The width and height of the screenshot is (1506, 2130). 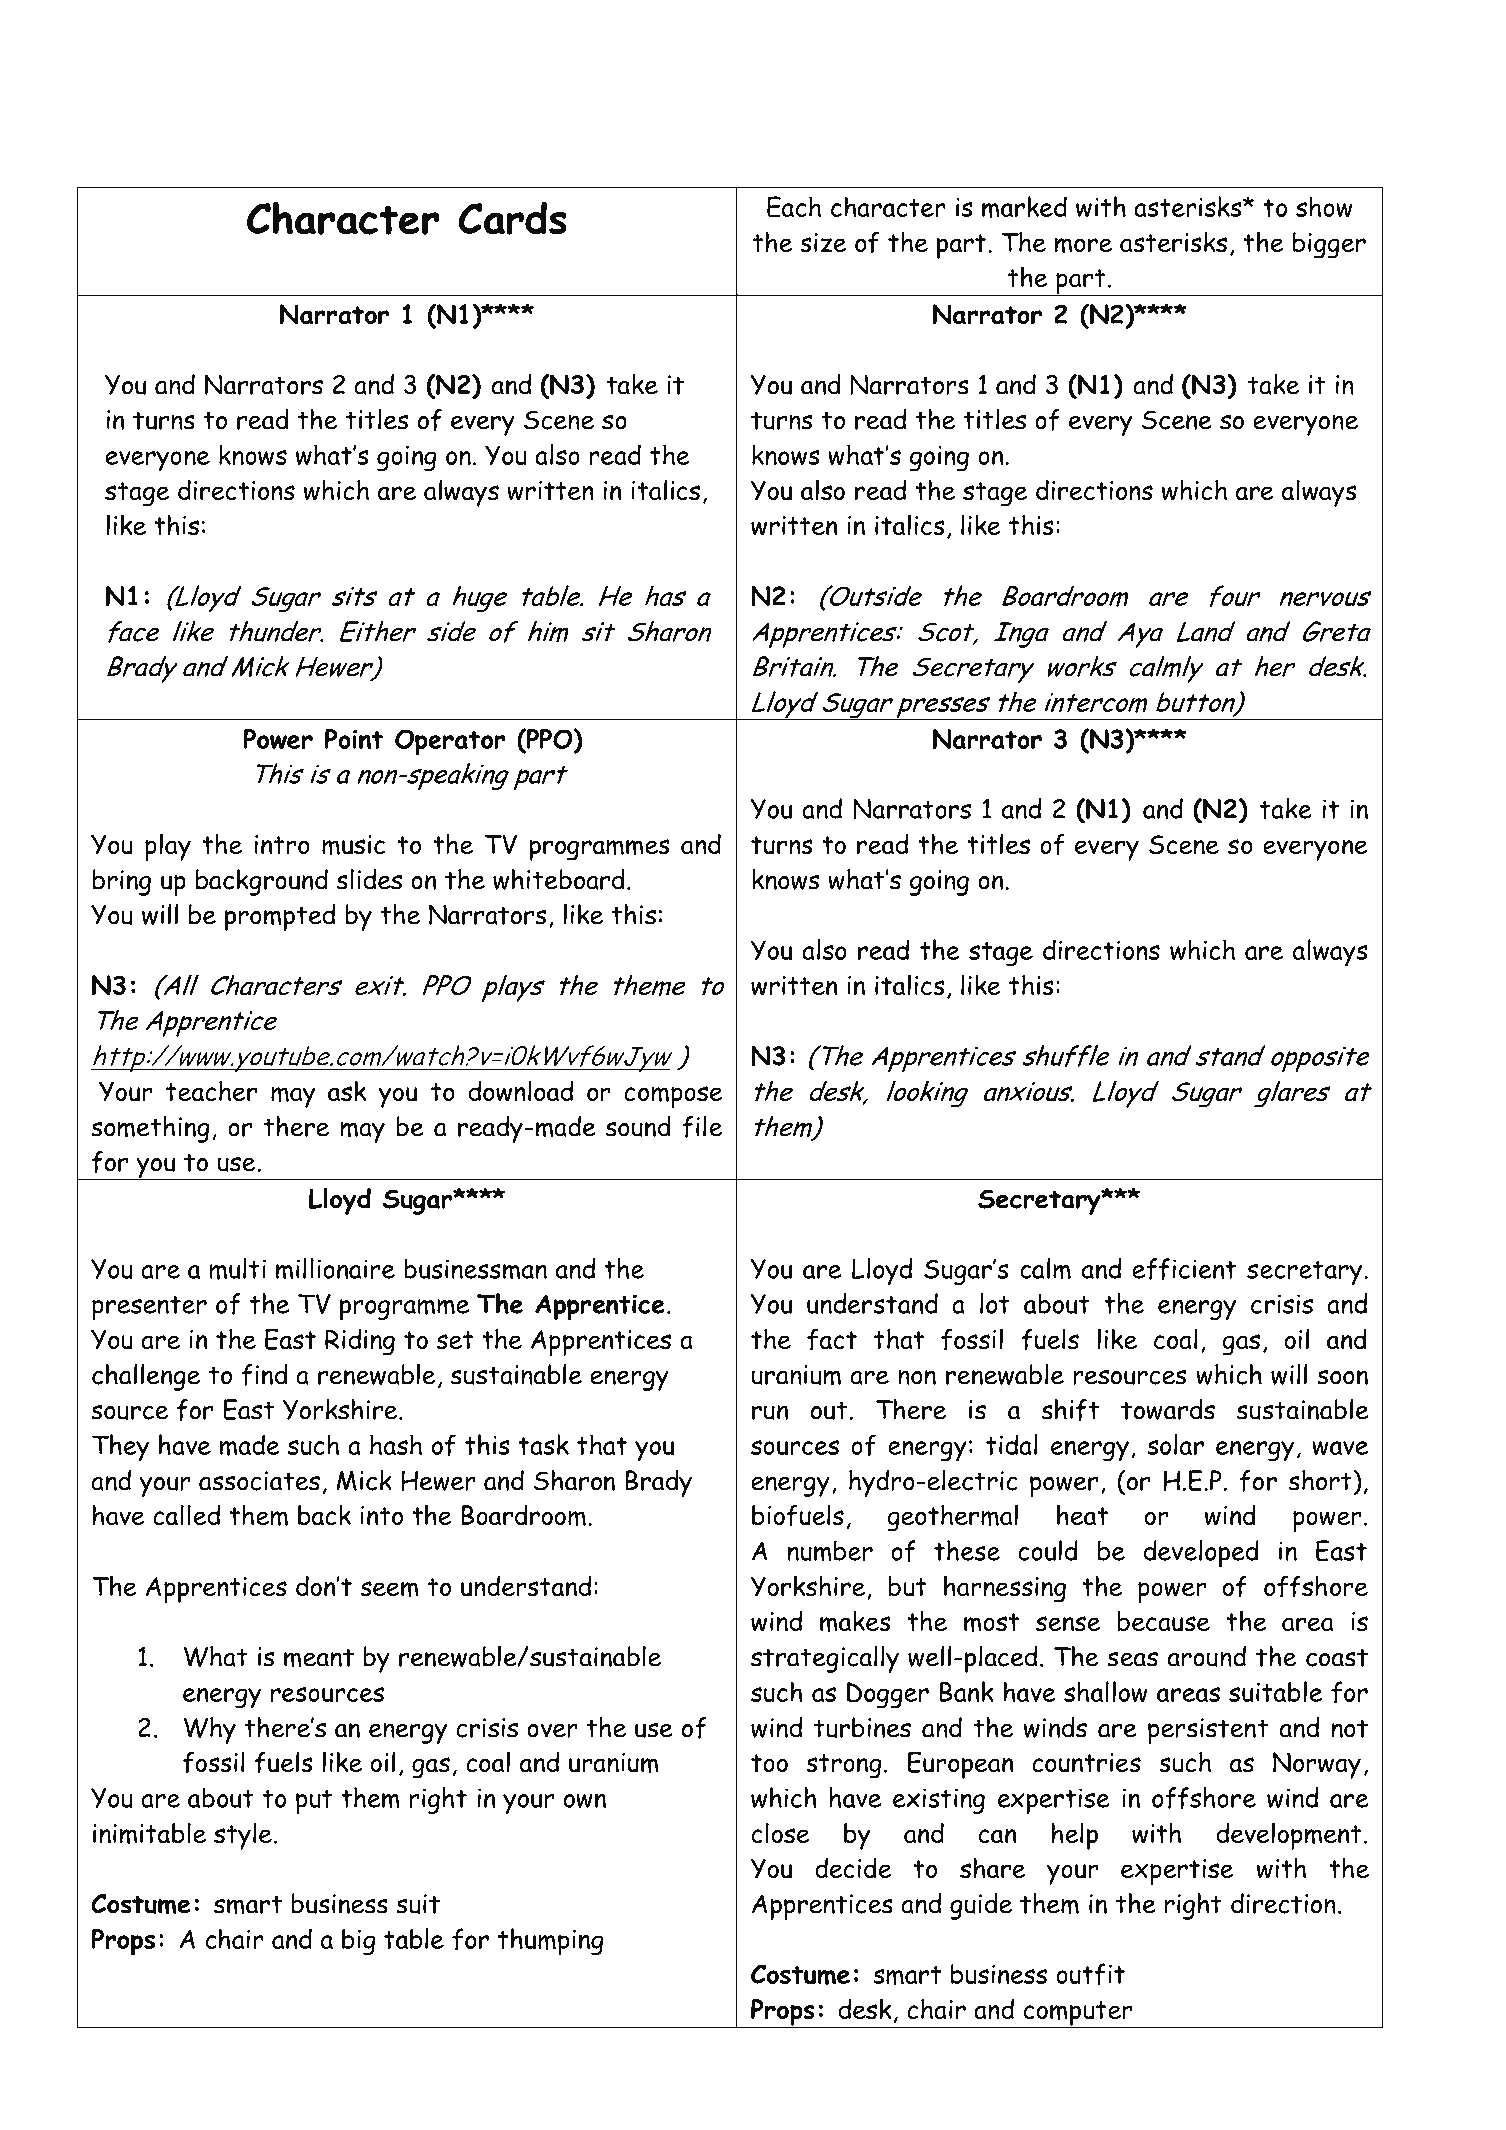 What do you see at coordinates (1168, 1409) in the screenshot?
I see `towards` at bounding box center [1168, 1409].
